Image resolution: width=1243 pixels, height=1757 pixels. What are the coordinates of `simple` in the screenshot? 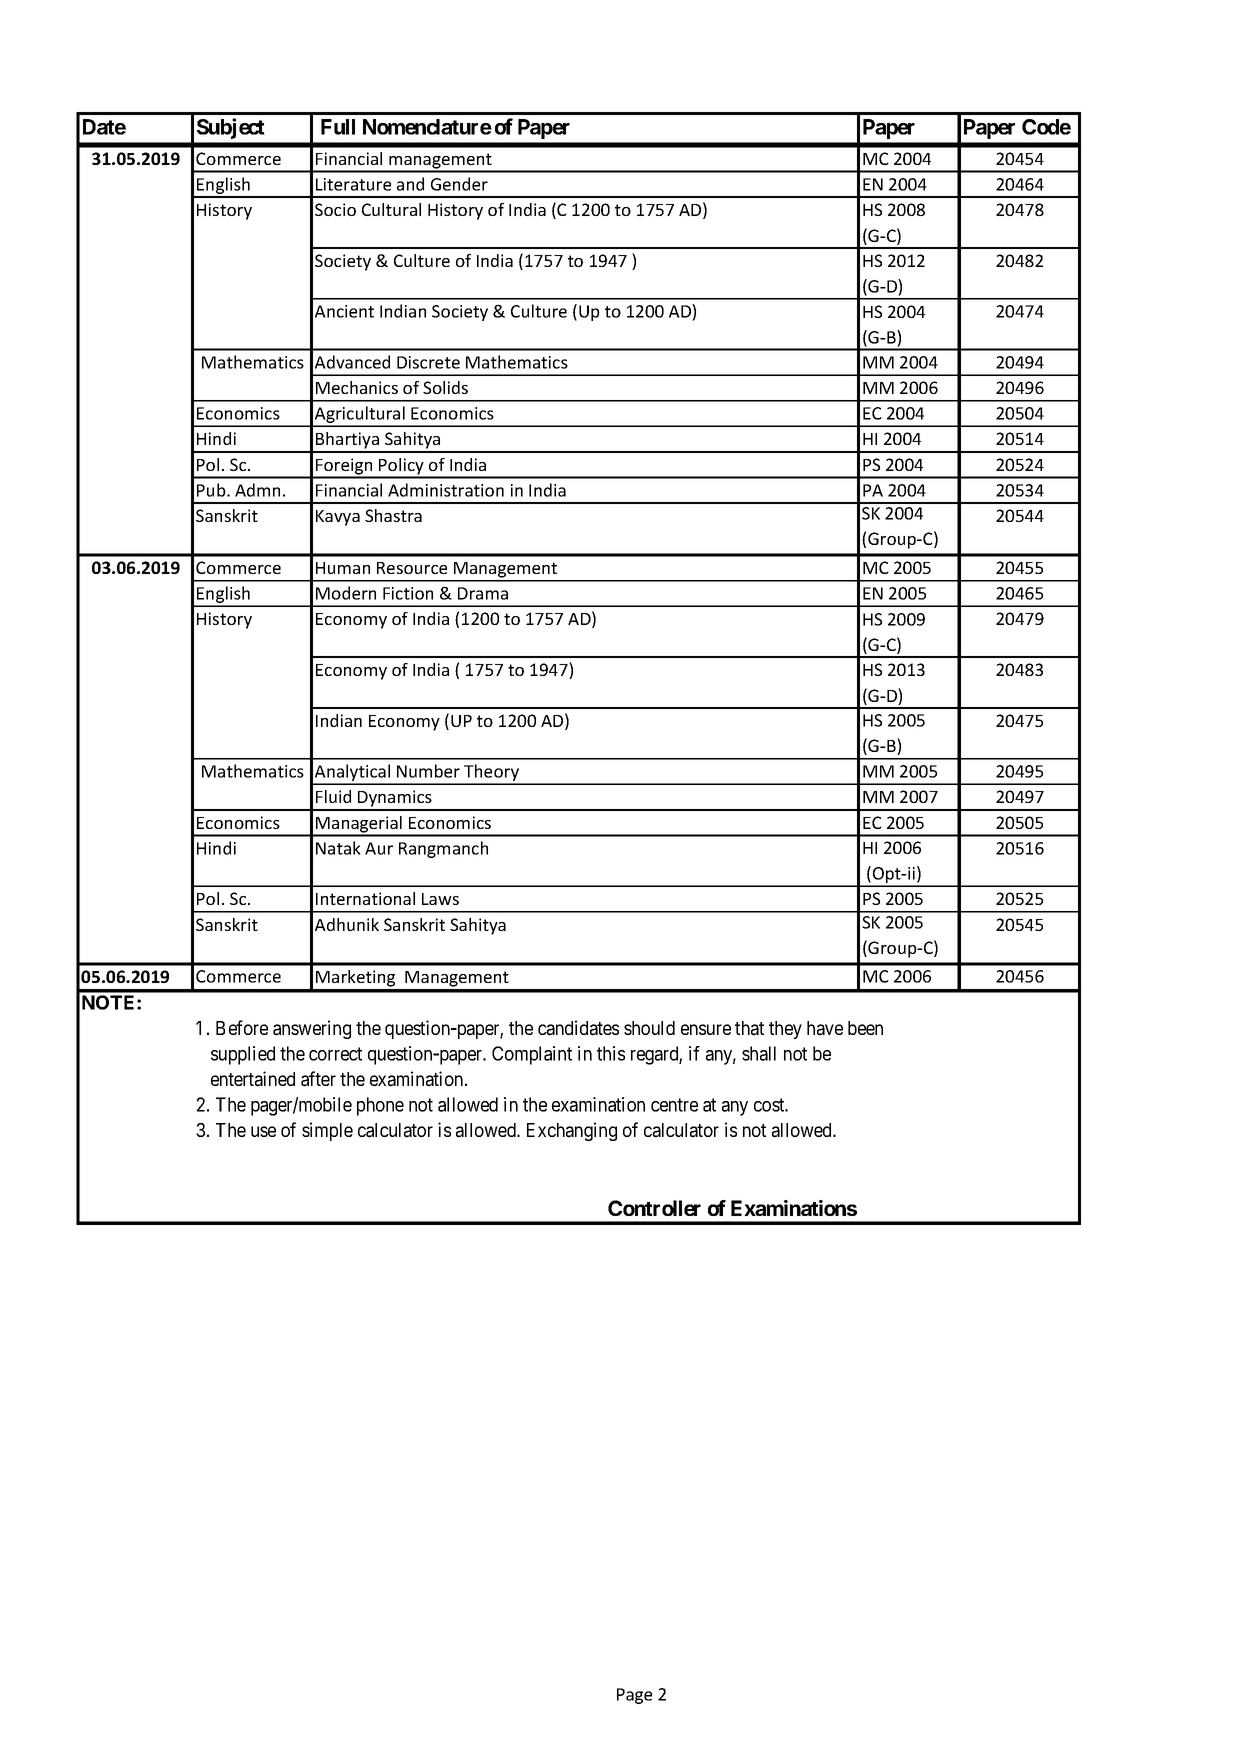 It's located at (327, 1131).
